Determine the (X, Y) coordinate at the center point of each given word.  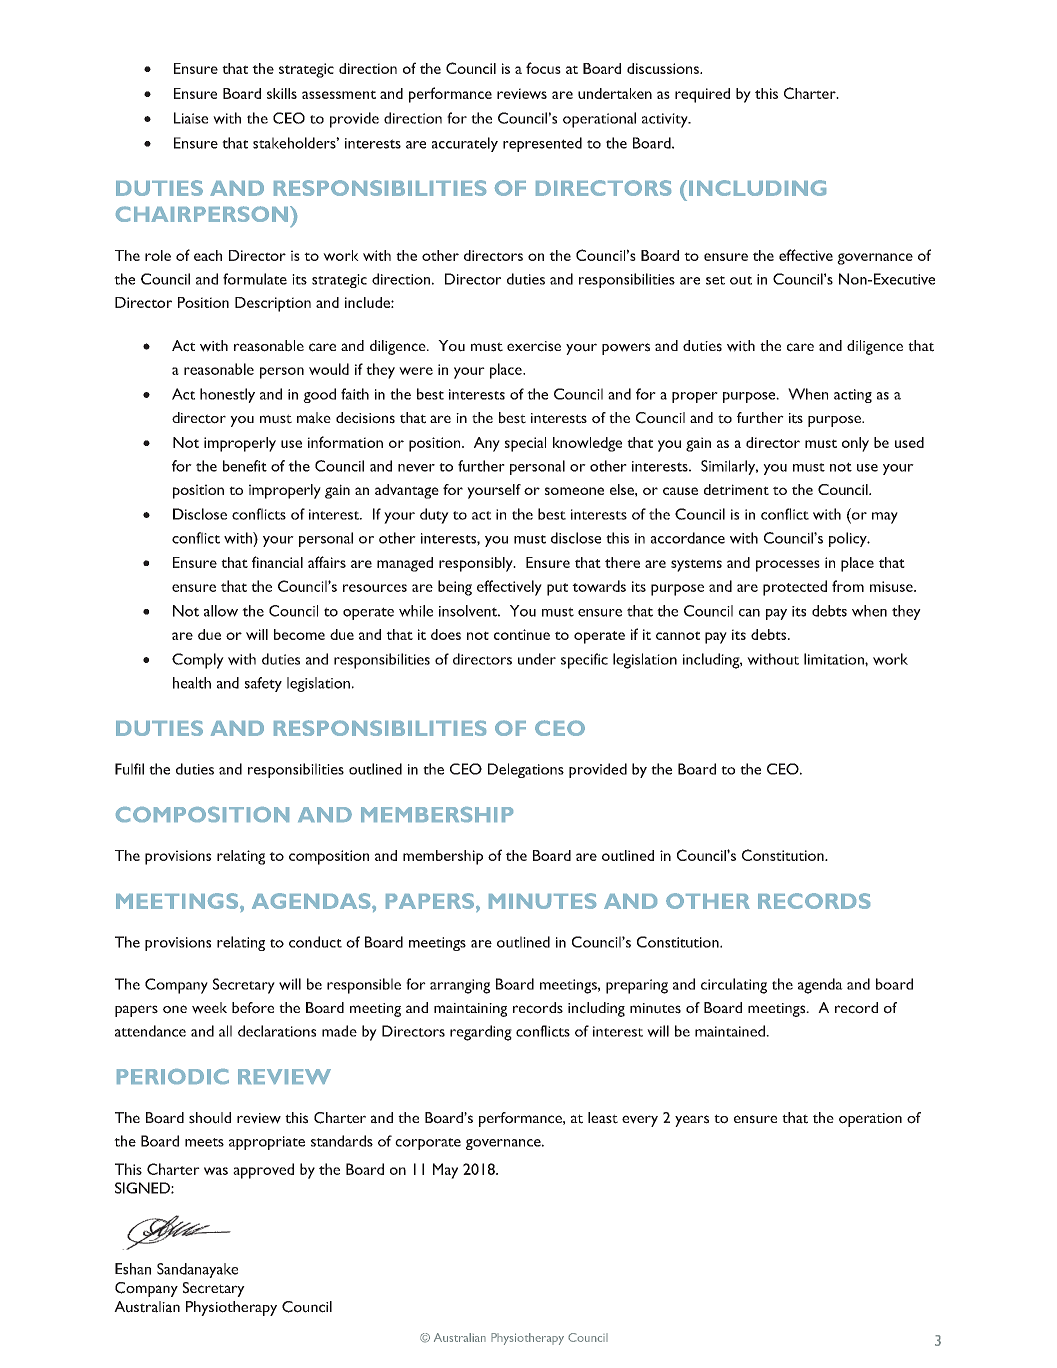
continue (522, 634)
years (692, 1121)
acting (853, 396)
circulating (734, 986)
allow (221, 611)
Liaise (191, 118)
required (702, 95)
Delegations (526, 770)
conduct (315, 942)
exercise (534, 346)
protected (795, 588)
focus (543, 68)
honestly (227, 395)
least (603, 1118)
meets (204, 1142)
